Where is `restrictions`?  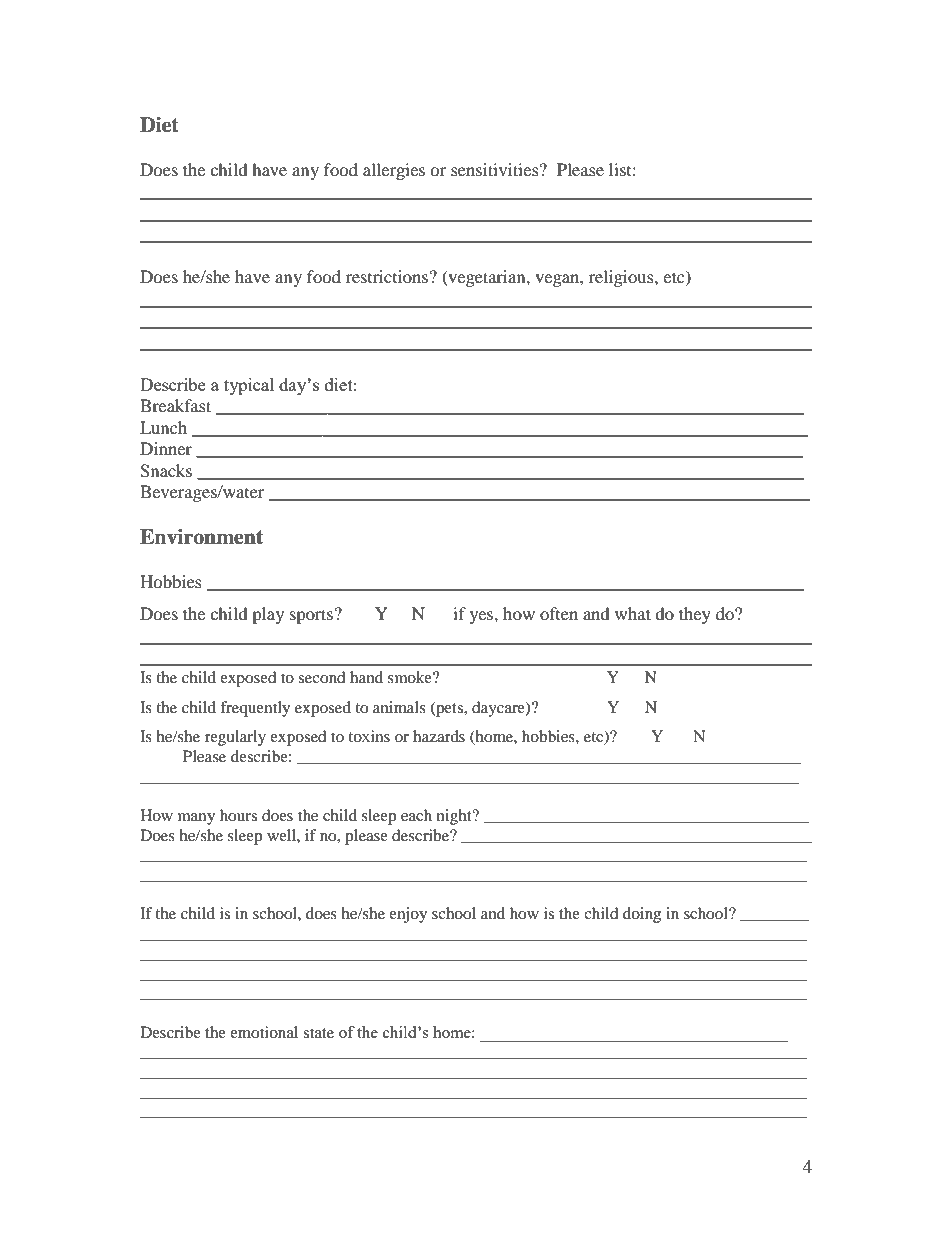
restrictions is located at coordinates (387, 276).
